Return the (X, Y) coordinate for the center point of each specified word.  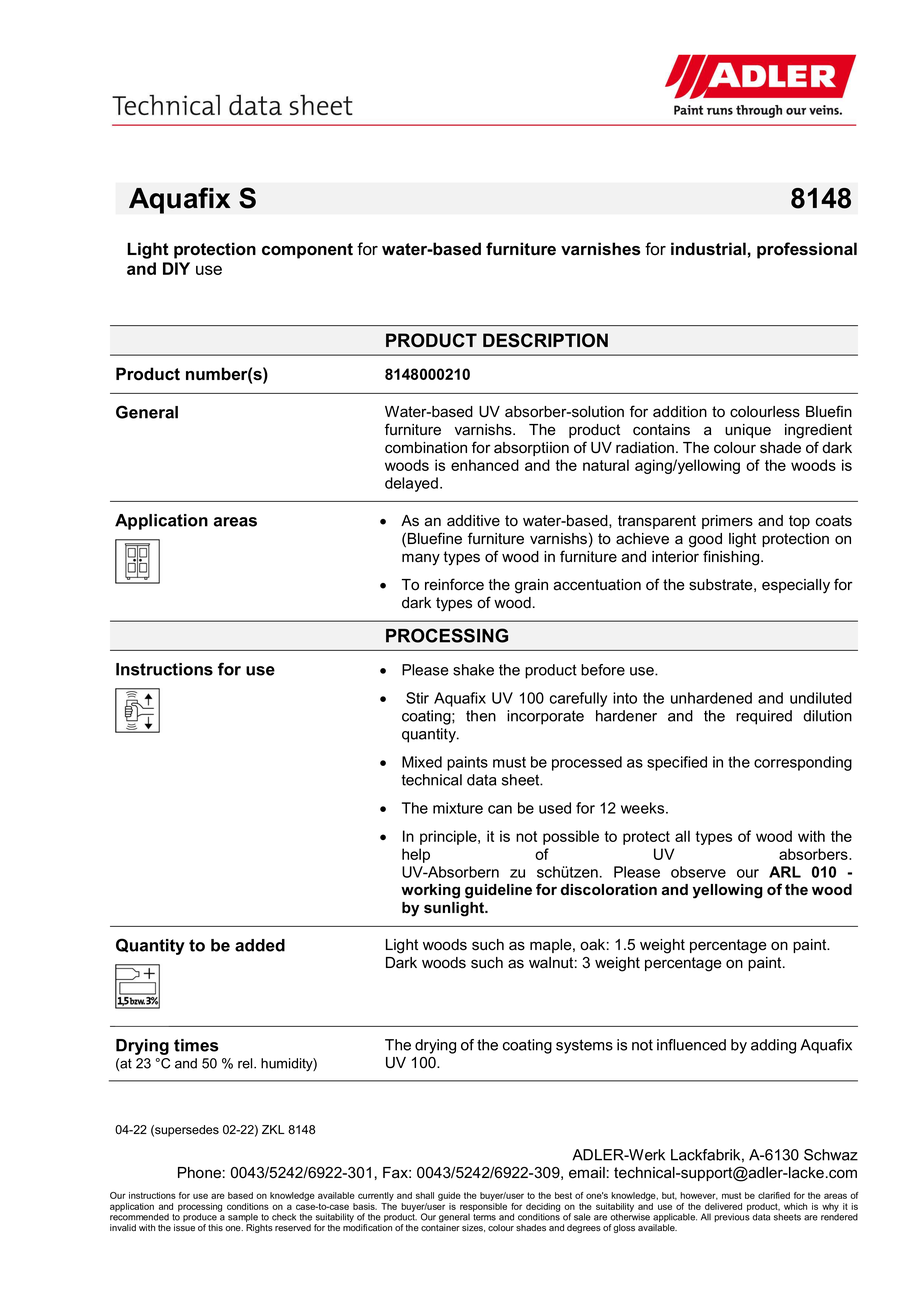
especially (796, 586)
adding (773, 1046)
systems (584, 1046)
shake (473, 670)
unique (748, 431)
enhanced (485, 465)
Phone (199, 1173)
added (260, 945)
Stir (417, 698)
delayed (411, 484)
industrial (708, 249)
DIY (176, 268)
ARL (785, 872)
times (196, 1045)
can (500, 809)
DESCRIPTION (545, 340)
